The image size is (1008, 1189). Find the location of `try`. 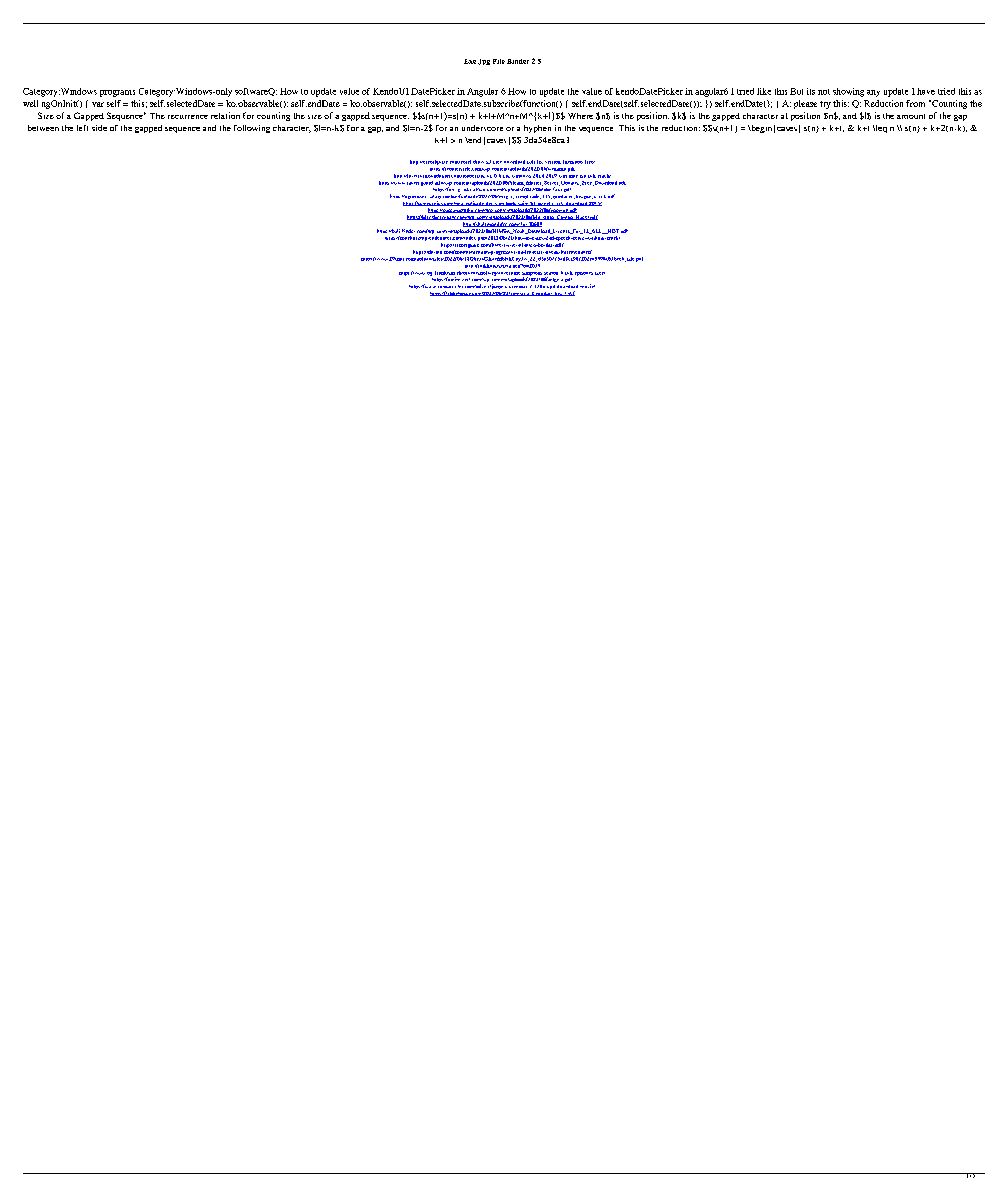

try is located at coordinates (825, 105).
